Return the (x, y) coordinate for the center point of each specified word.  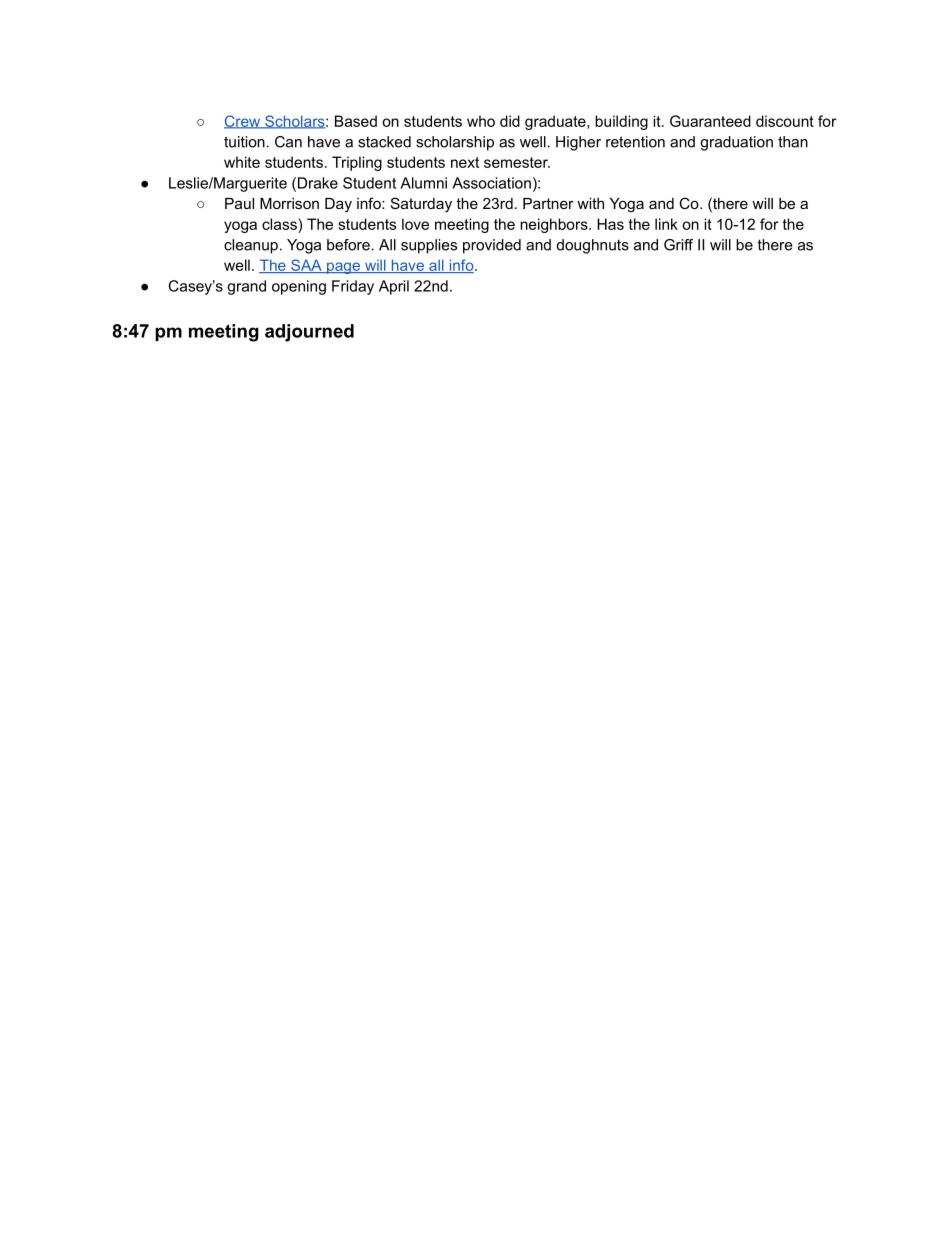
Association (491, 183)
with (590, 203)
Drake (318, 183)
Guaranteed (710, 121)
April (394, 287)
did (510, 121)
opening (299, 287)
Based (356, 121)
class (280, 224)
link (666, 224)
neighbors (555, 225)
